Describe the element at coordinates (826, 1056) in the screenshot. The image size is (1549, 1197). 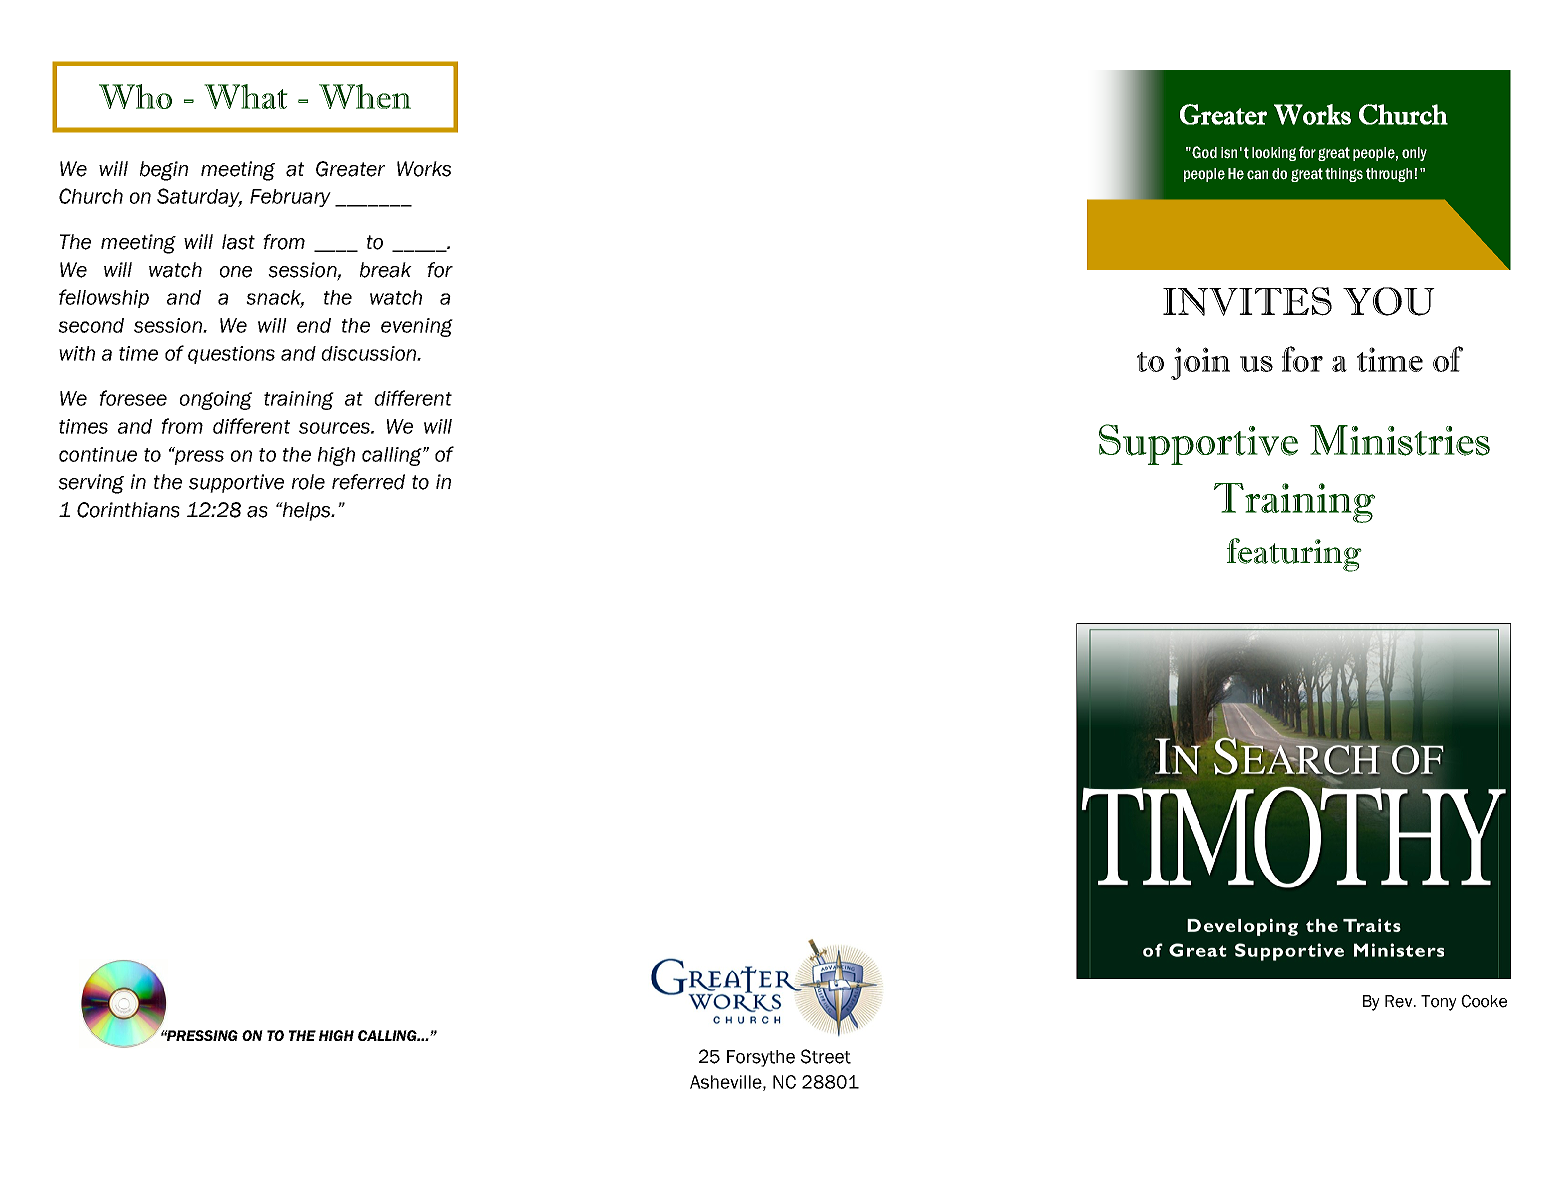
I see `Street` at that location.
